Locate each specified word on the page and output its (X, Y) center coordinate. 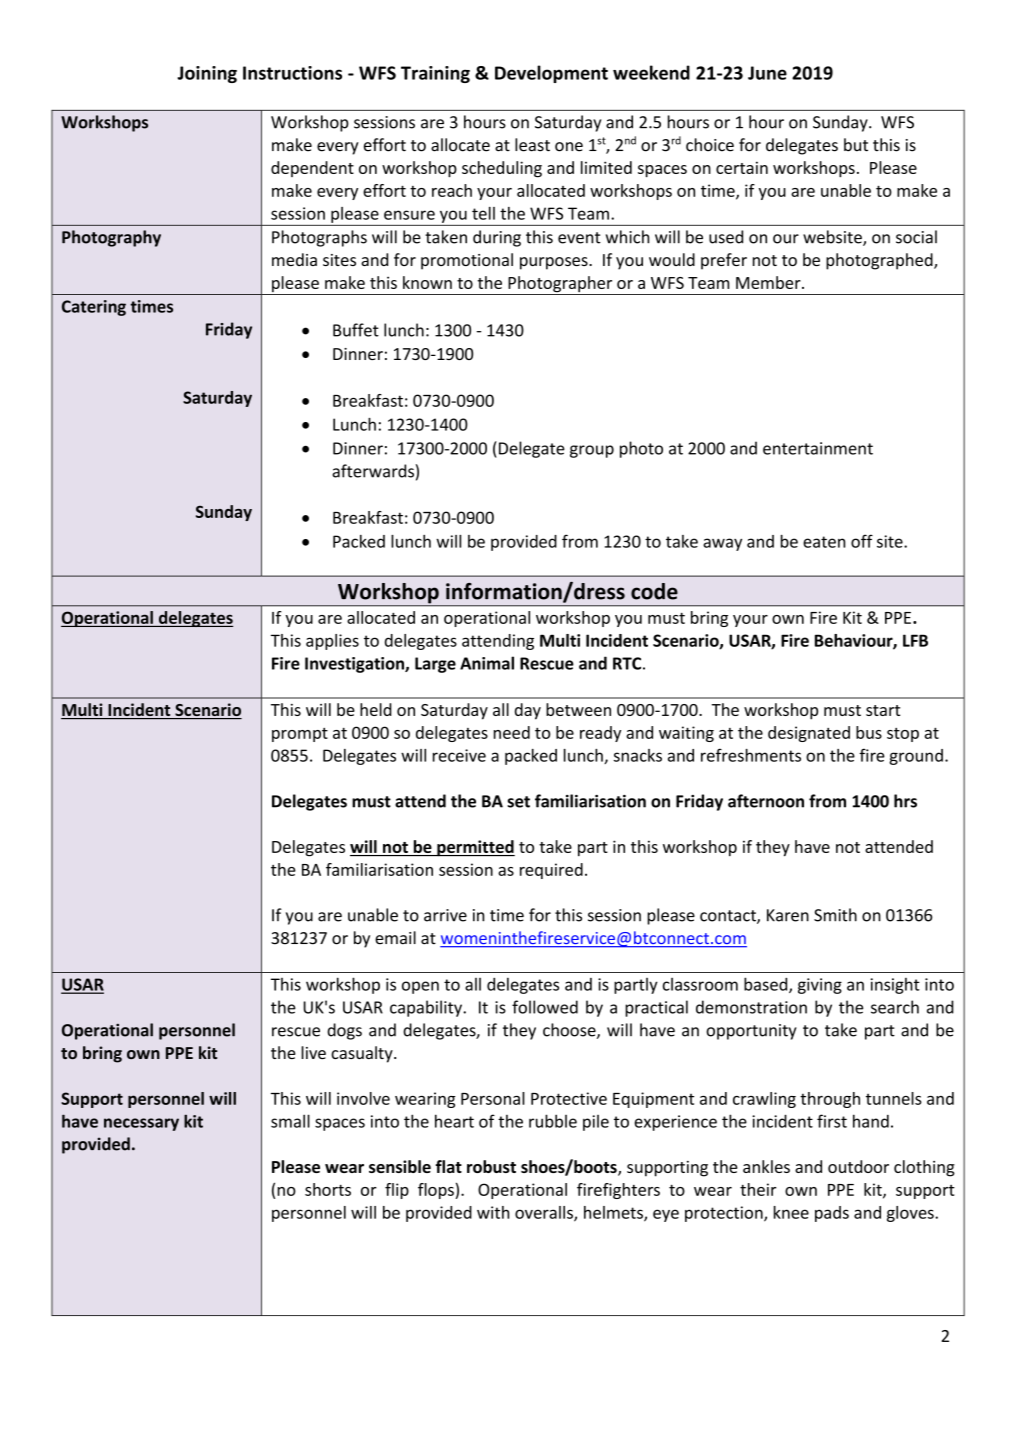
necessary (141, 1124)
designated (809, 734)
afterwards (373, 471)
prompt (300, 735)
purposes (555, 263)
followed (545, 1007)
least (532, 145)
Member (769, 282)
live (313, 1052)
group (592, 451)
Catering (94, 308)
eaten (824, 542)
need (512, 732)
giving (820, 986)
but (856, 145)
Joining (207, 74)
